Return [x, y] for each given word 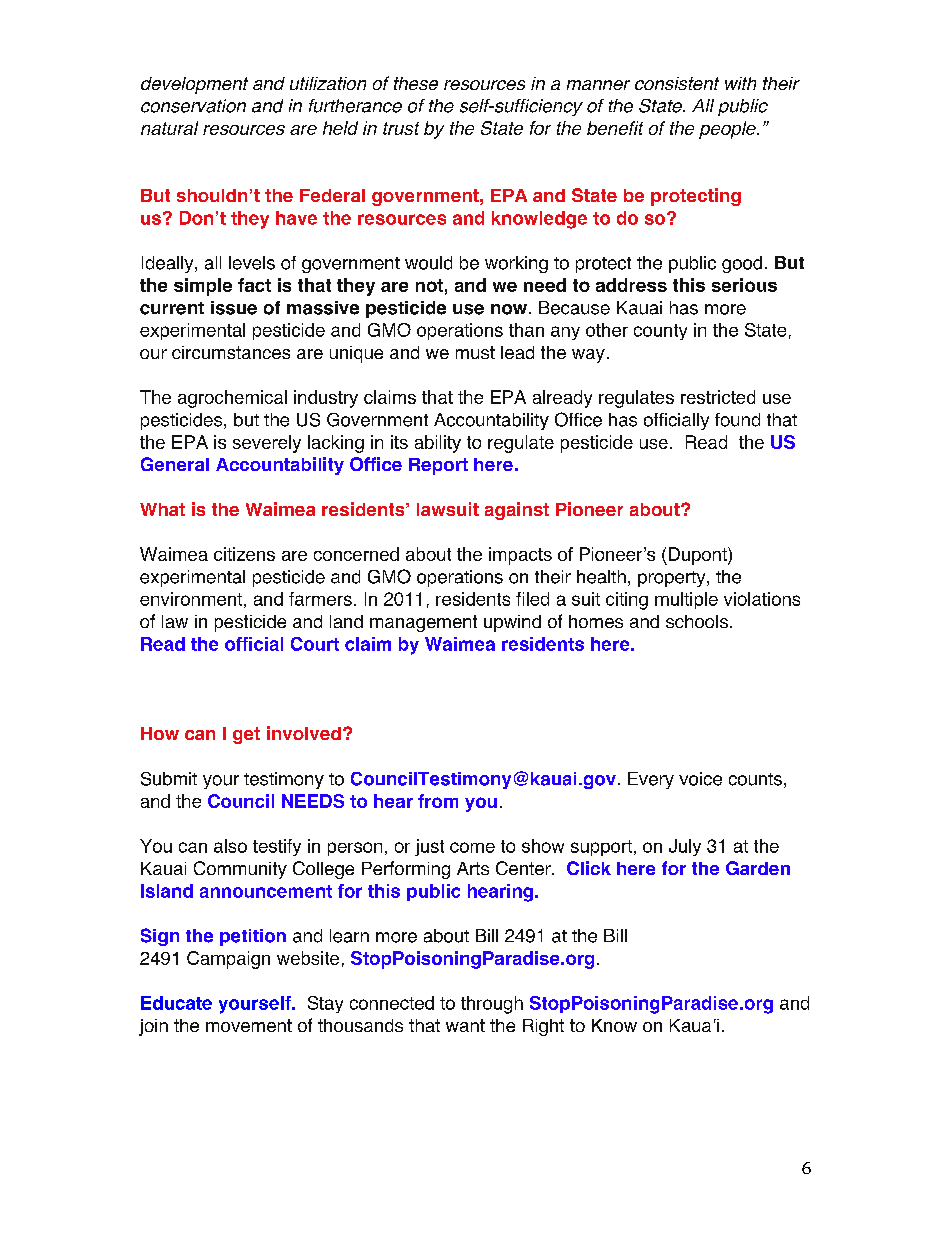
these [416, 83]
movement [249, 1025]
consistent [677, 83]
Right [543, 1027]
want [465, 1025]
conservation [193, 106]
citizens [244, 554]
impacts [520, 556]
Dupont [697, 556]
